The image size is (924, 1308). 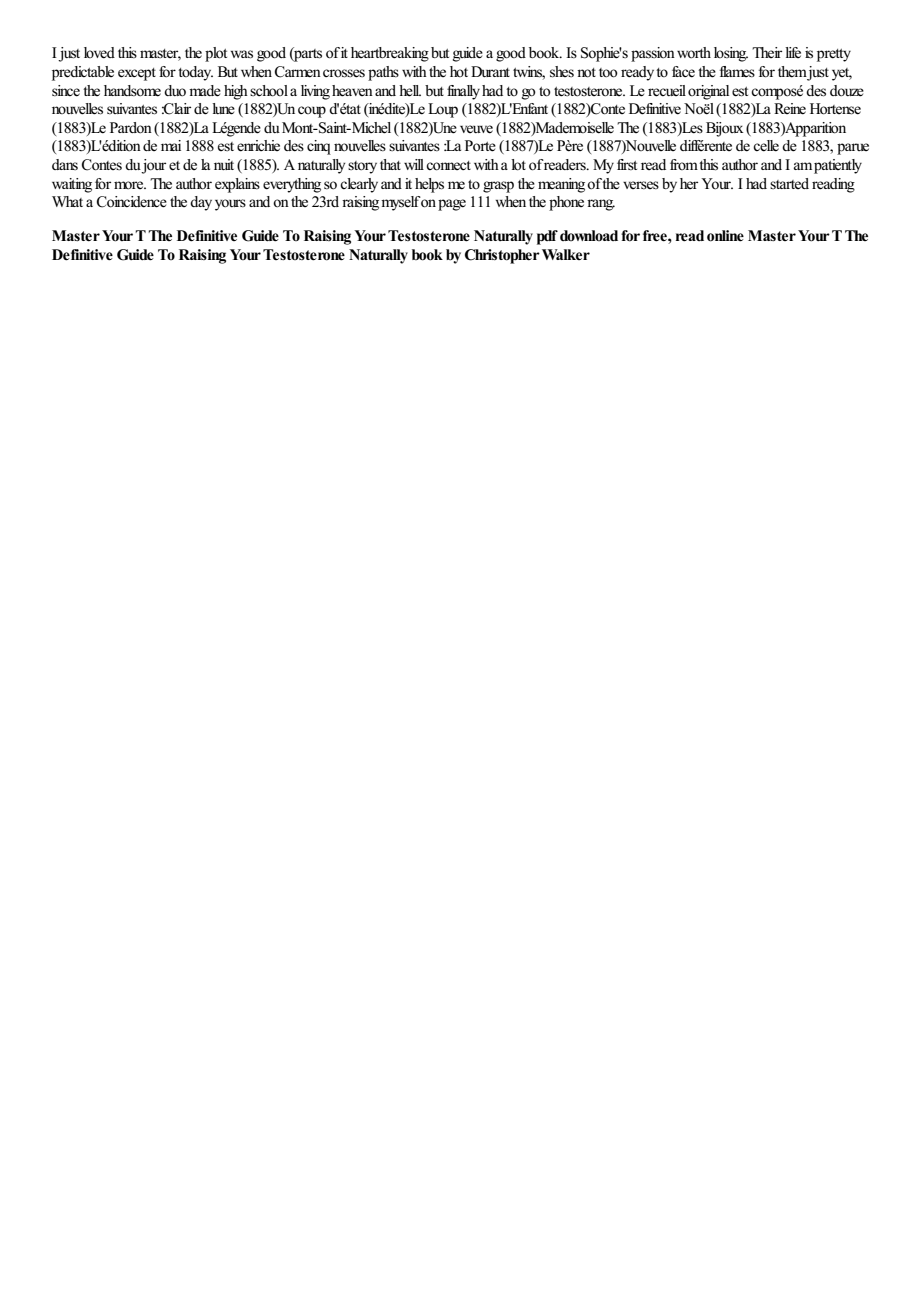 What do you see at coordinates (724, 129) in the document?
I see `Bijoux` at bounding box center [724, 129].
